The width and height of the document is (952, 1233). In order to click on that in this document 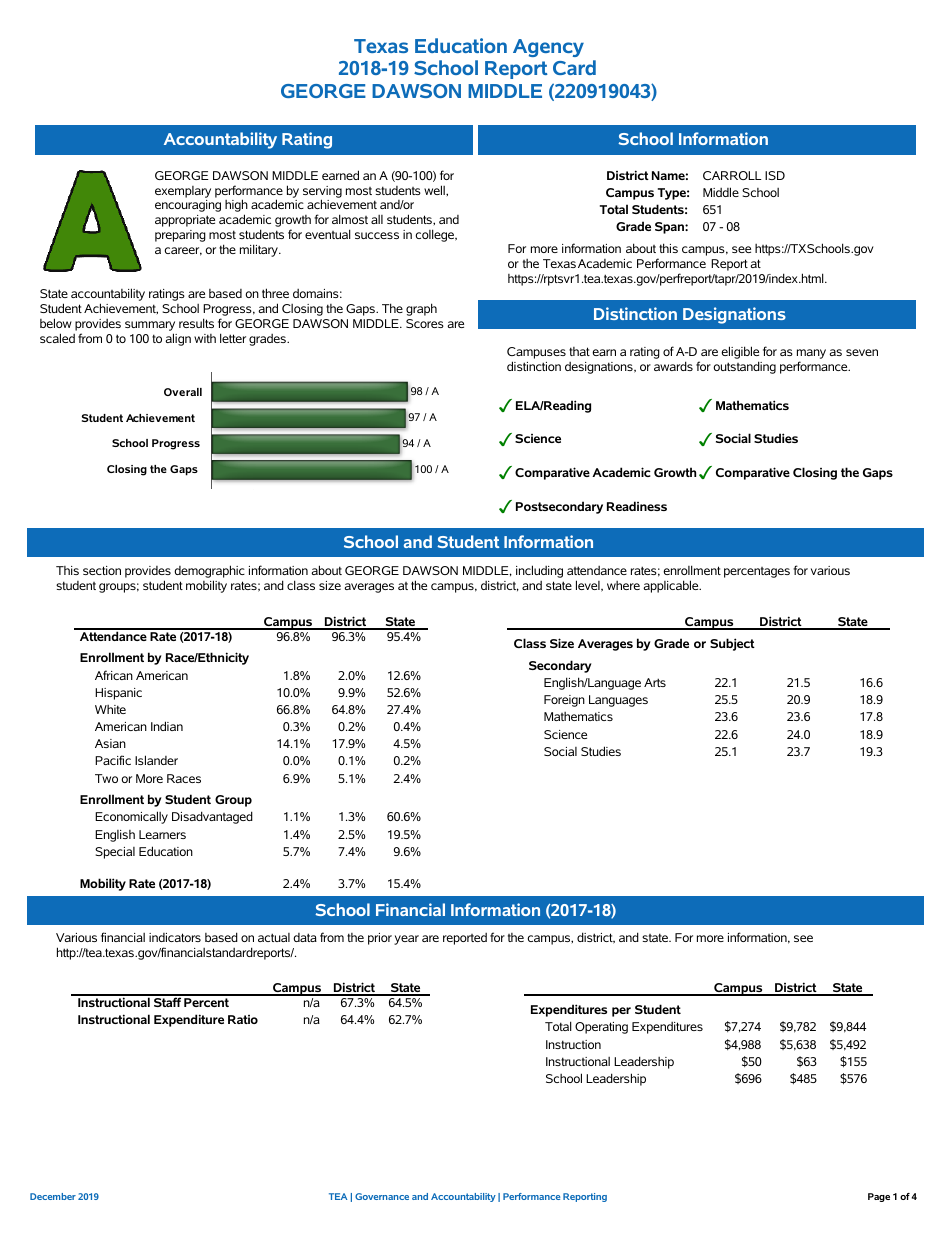, I will do `click(579, 351)`.
